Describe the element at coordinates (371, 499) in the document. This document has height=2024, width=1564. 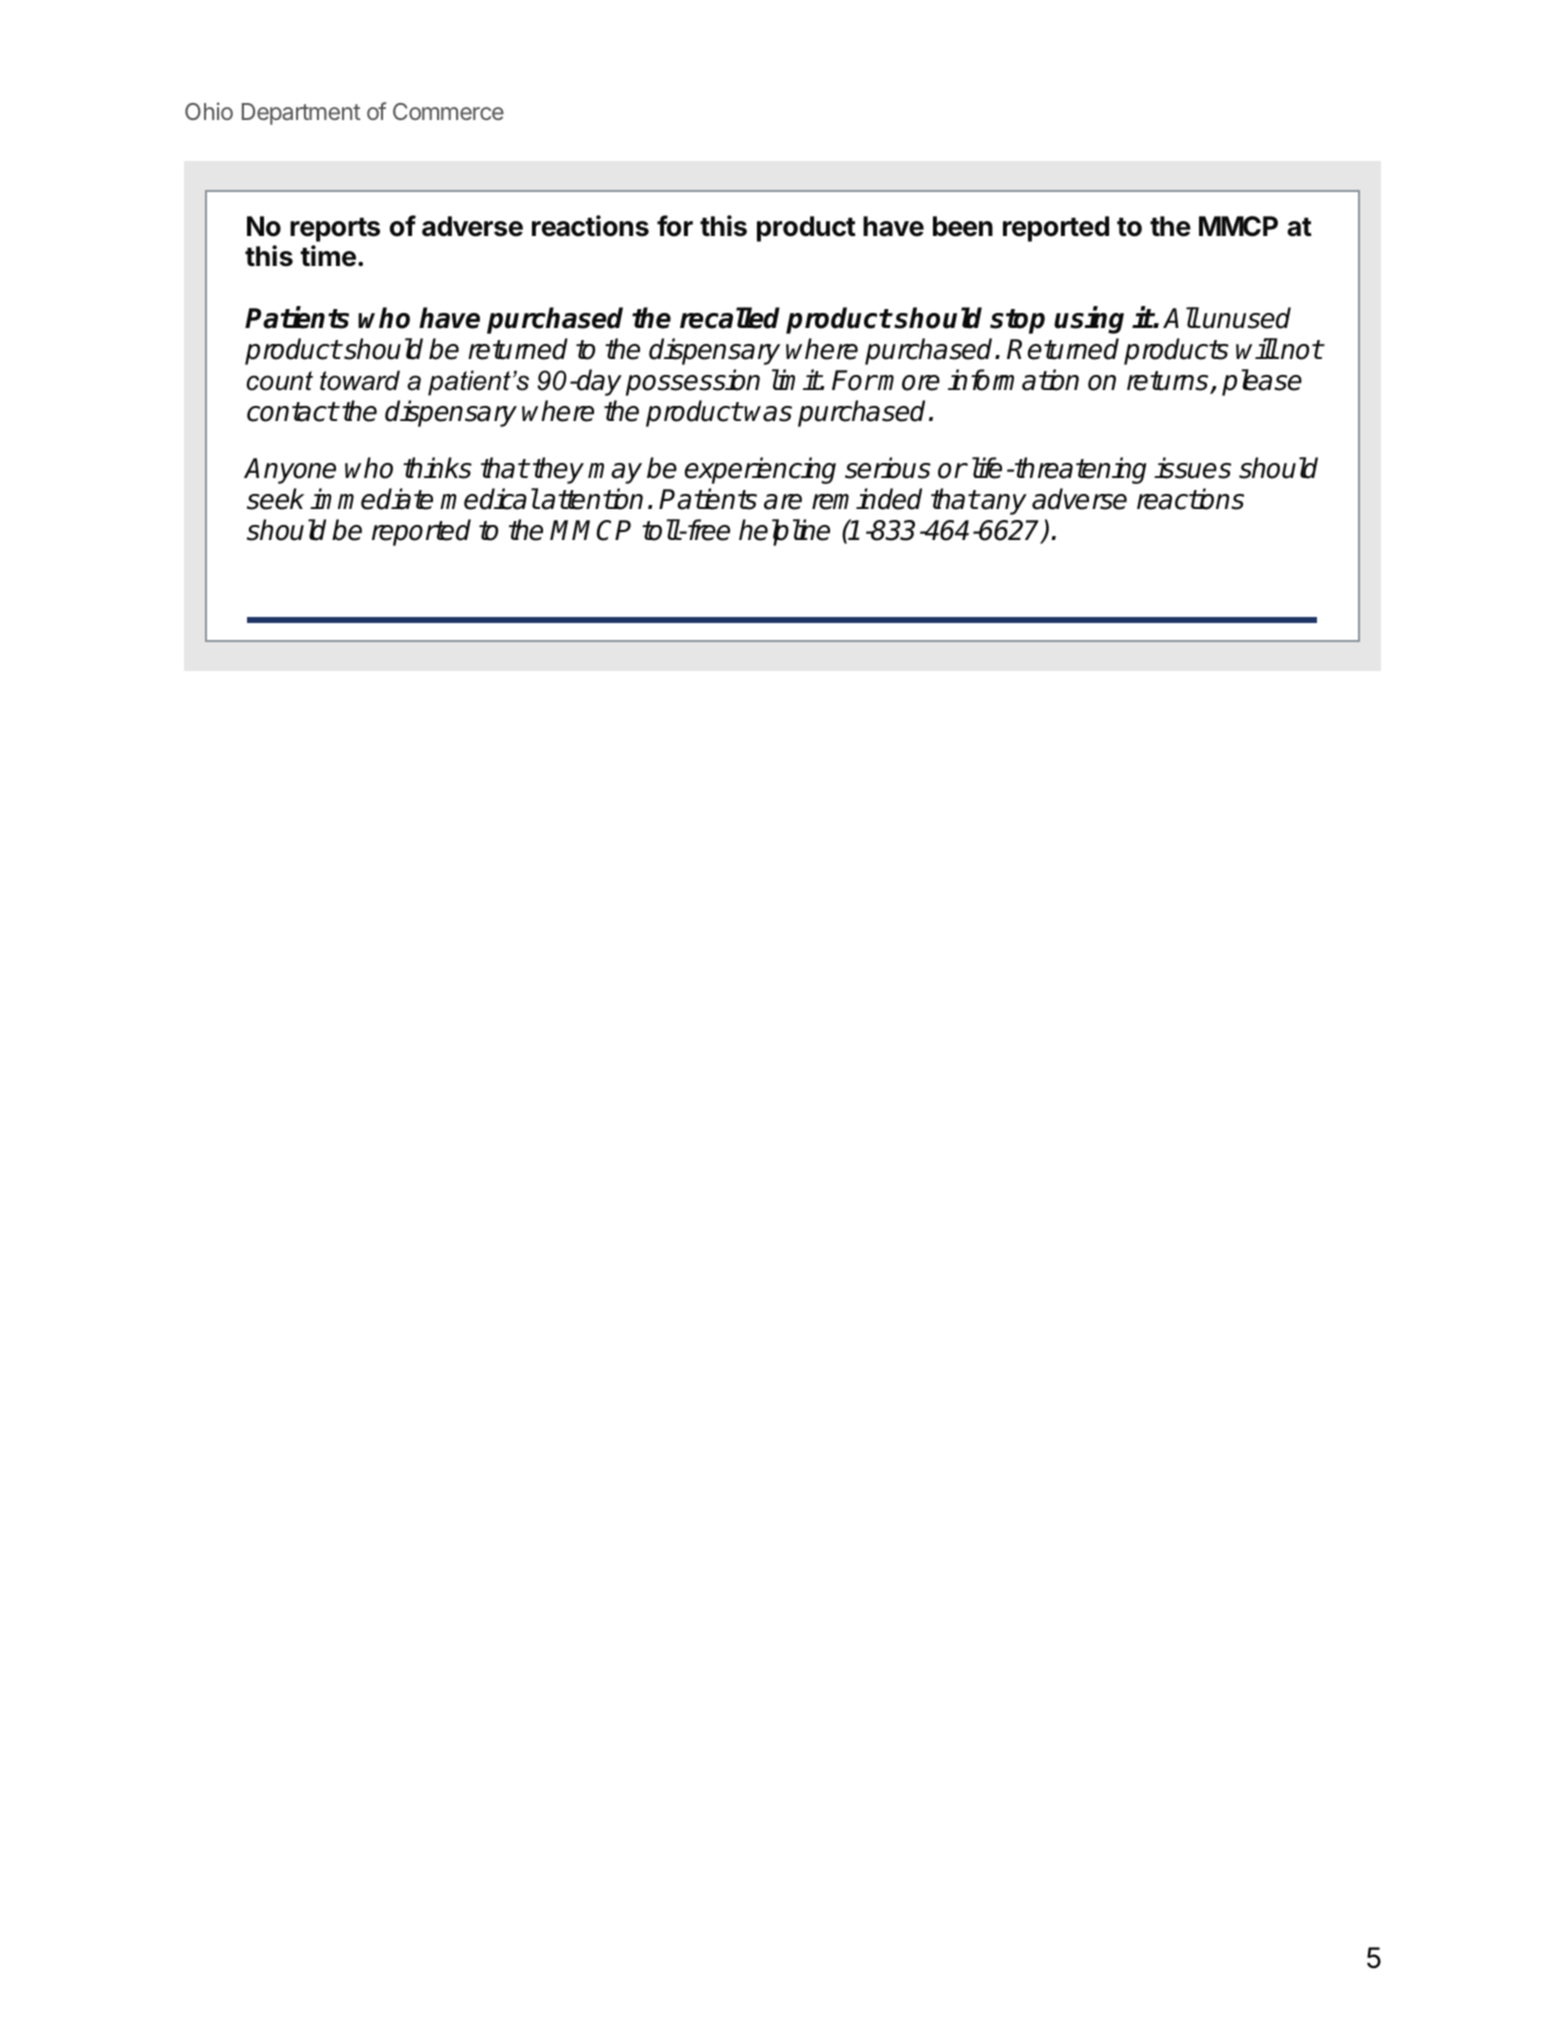
I see `immediate` at that location.
